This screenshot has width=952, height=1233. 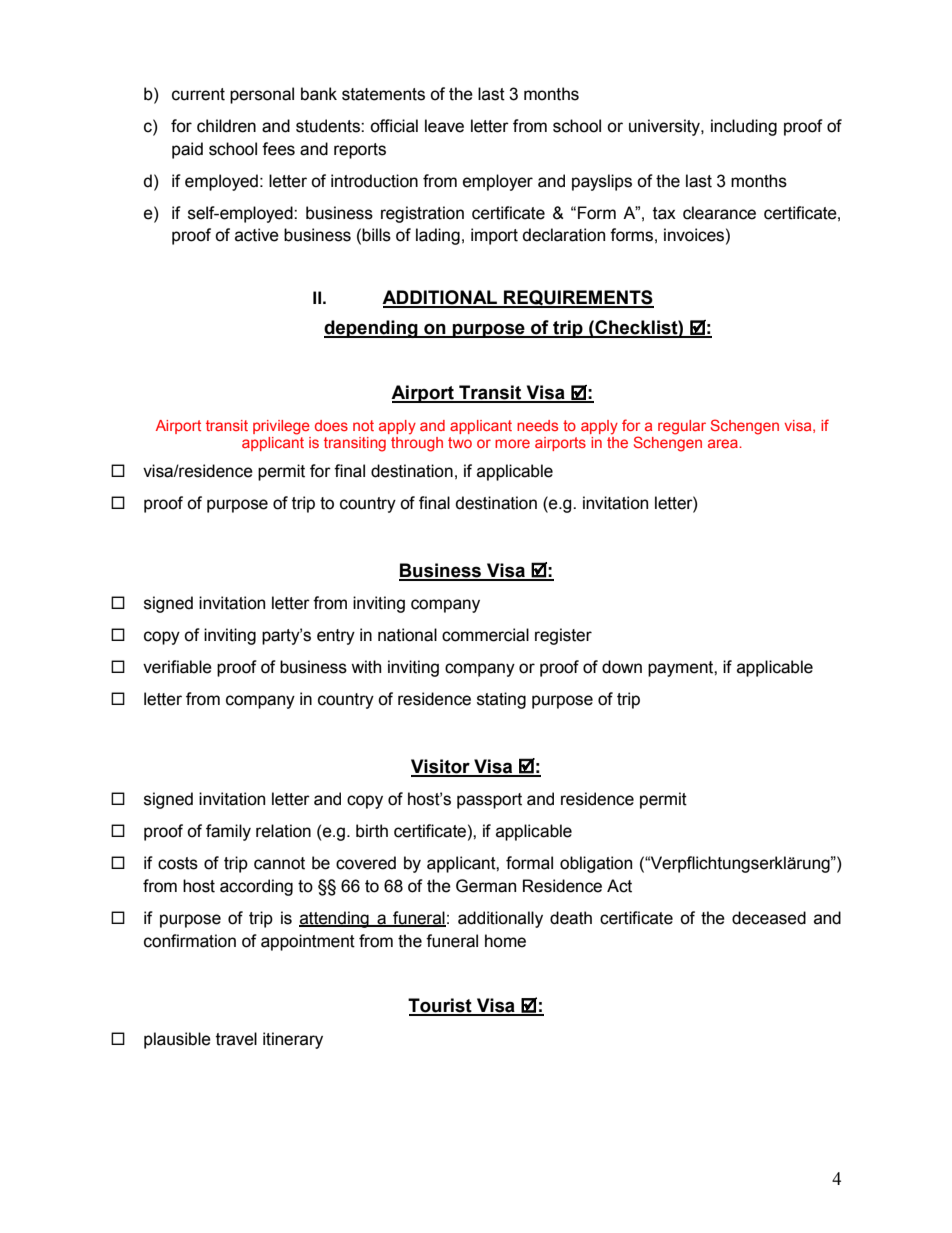 What do you see at coordinates (485, 635) in the screenshot?
I see `commercial` at bounding box center [485, 635].
